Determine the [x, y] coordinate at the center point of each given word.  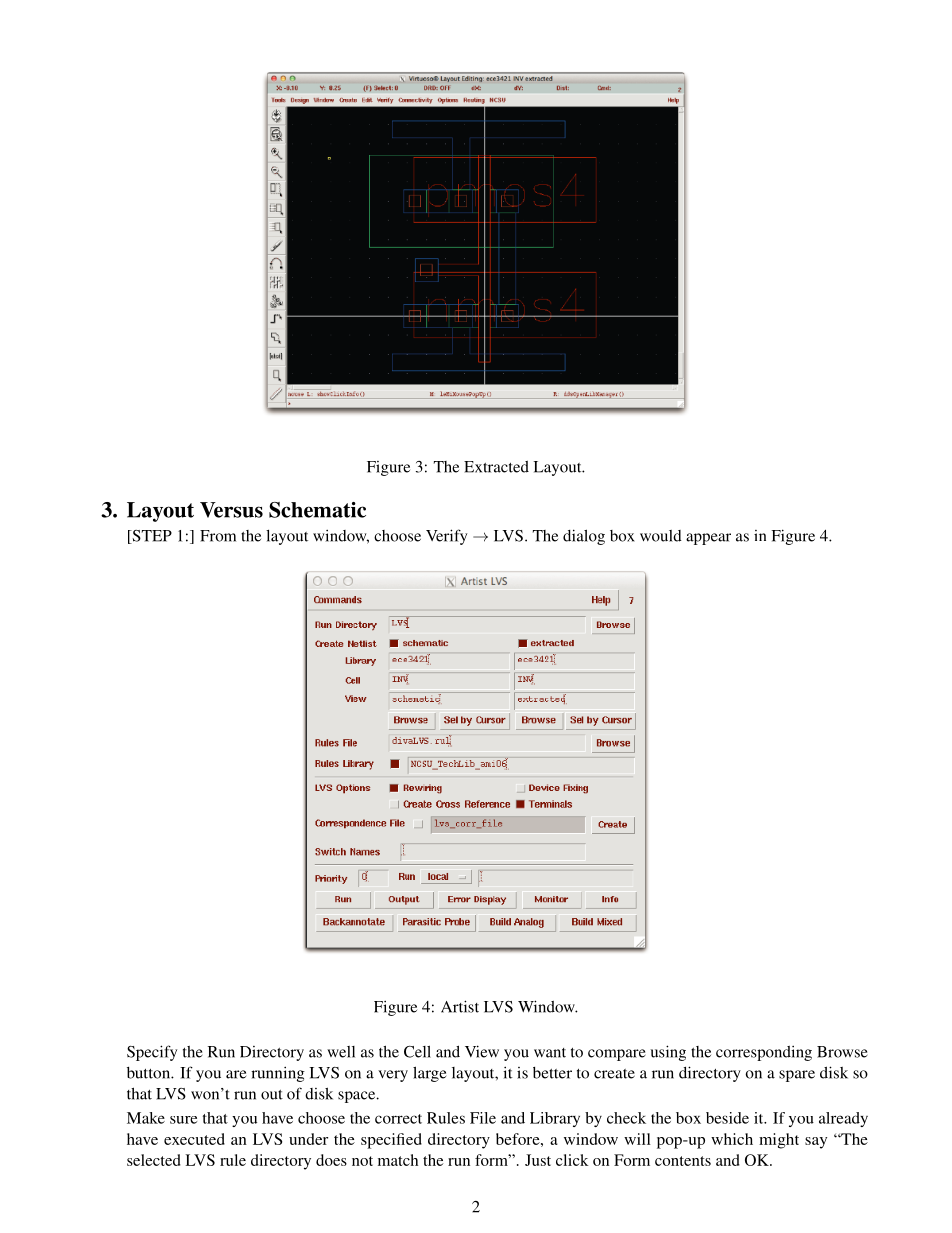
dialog [584, 537]
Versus [231, 510]
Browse [842, 1052]
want [550, 1053]
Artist [460, 1006]
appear [708, 539]
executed [194, 1139]
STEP [151, 537]
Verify [447, 537]
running [278, 1074]
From [218, 536]
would [661, 536]
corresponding [764, 1053]
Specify [152, 1053]
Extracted [496, 467]
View [482, 1051]
